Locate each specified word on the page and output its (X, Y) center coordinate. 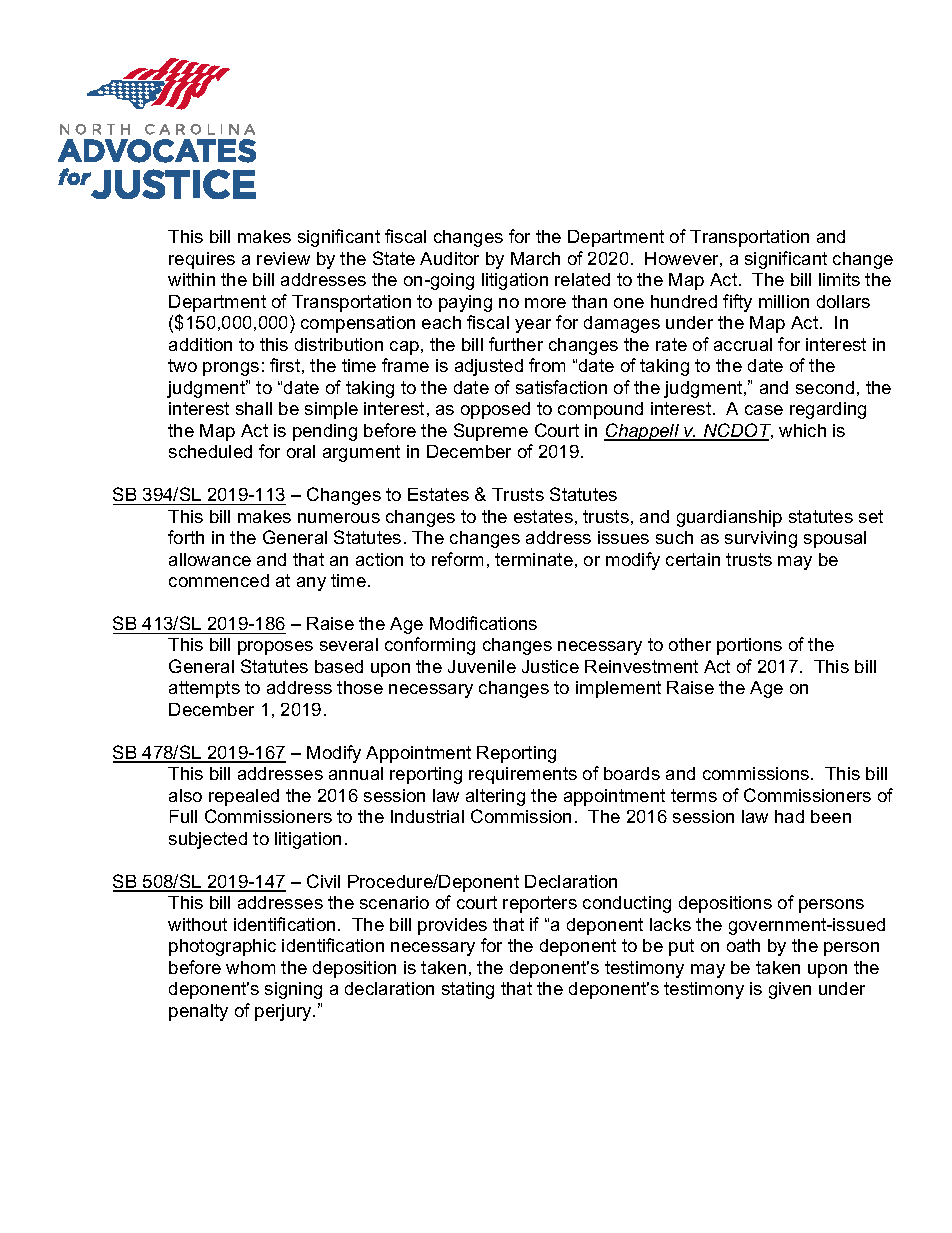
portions (749, 646)
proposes (275, 648)
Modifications (483, 623)
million (784, 301)
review (283, 258)
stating (468, 990)
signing (293, 990)
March (535, 258)
